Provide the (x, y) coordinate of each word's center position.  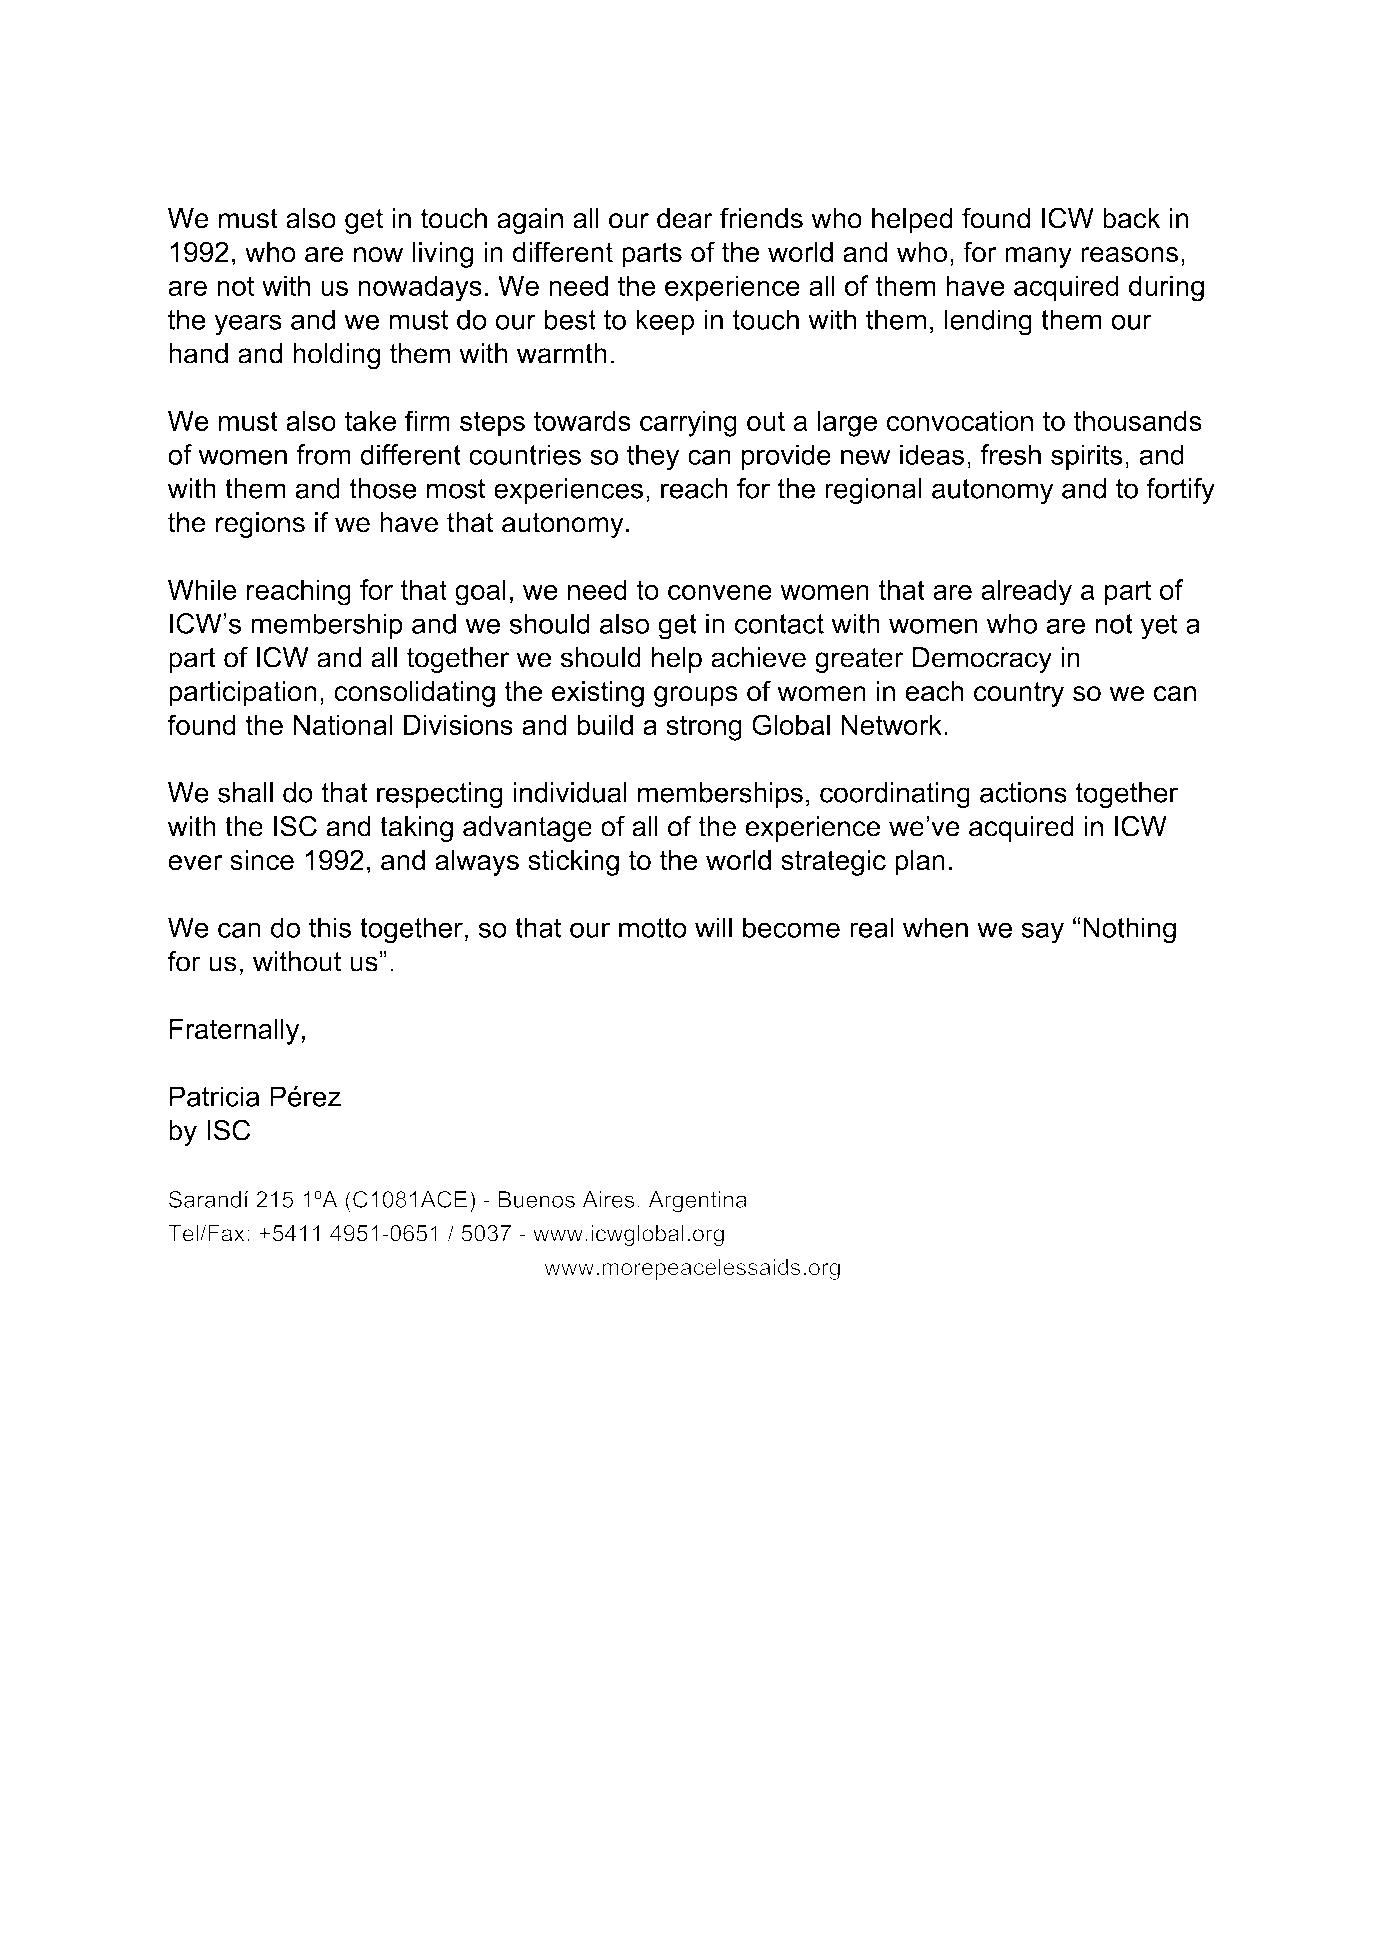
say (1042, 933)
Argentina (697, 1202)
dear (685, 218)
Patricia (214, 1096)
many (1038, 257)
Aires (608, 1199)
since (262, 860)
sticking (573, 863)
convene (720, 592)
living (443, 255)
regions (260, 525)
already (1026, 592)
